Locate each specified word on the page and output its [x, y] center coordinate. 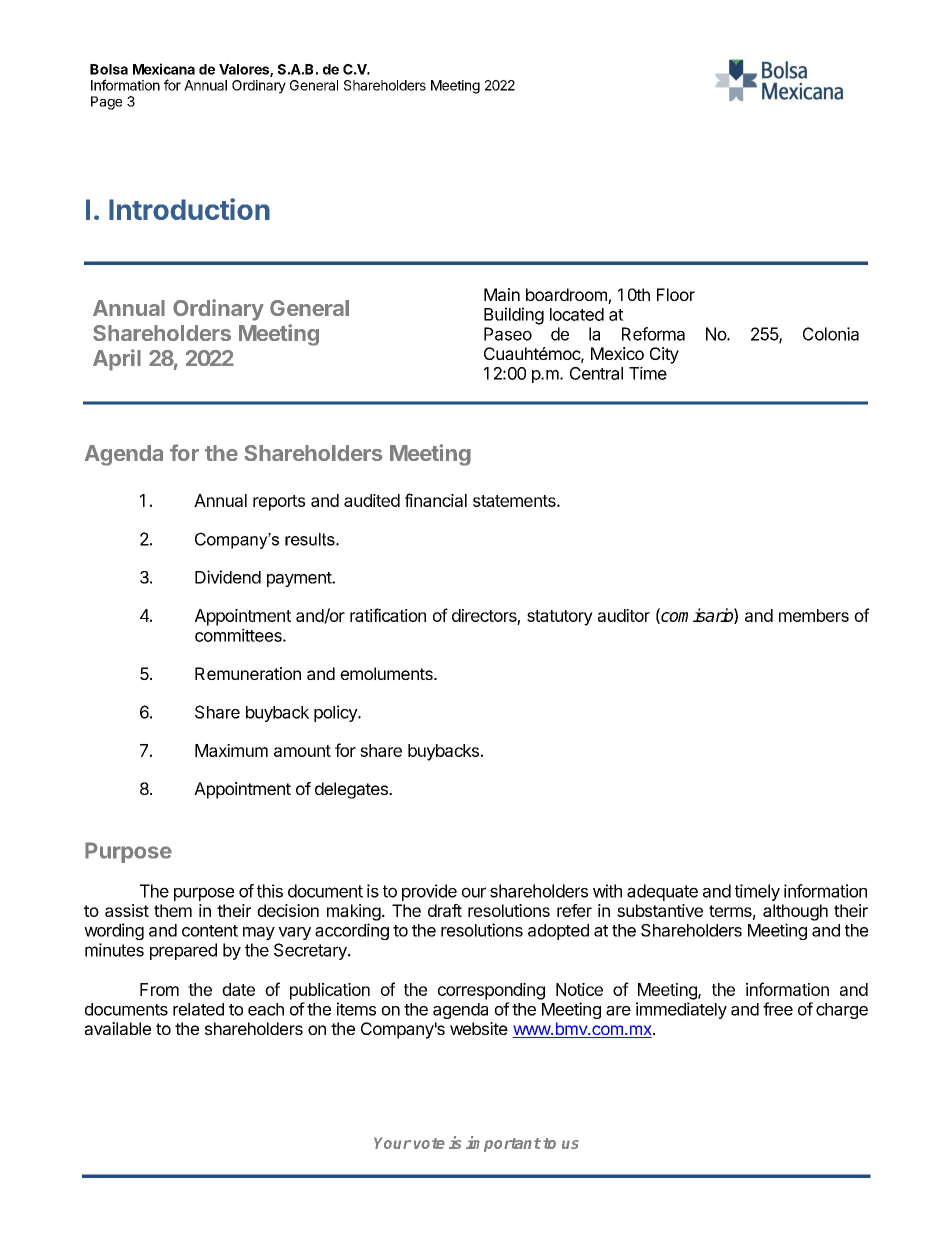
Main [502, 294]
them [173, 910]
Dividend [228, 577]
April [117, 360]
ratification [388, 615]
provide [429, 892]
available [118, 1028]
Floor [676, 294]
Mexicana [164, 69]
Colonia [831, 334]
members [814, 615]
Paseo [508, 334]
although [795, 912]
